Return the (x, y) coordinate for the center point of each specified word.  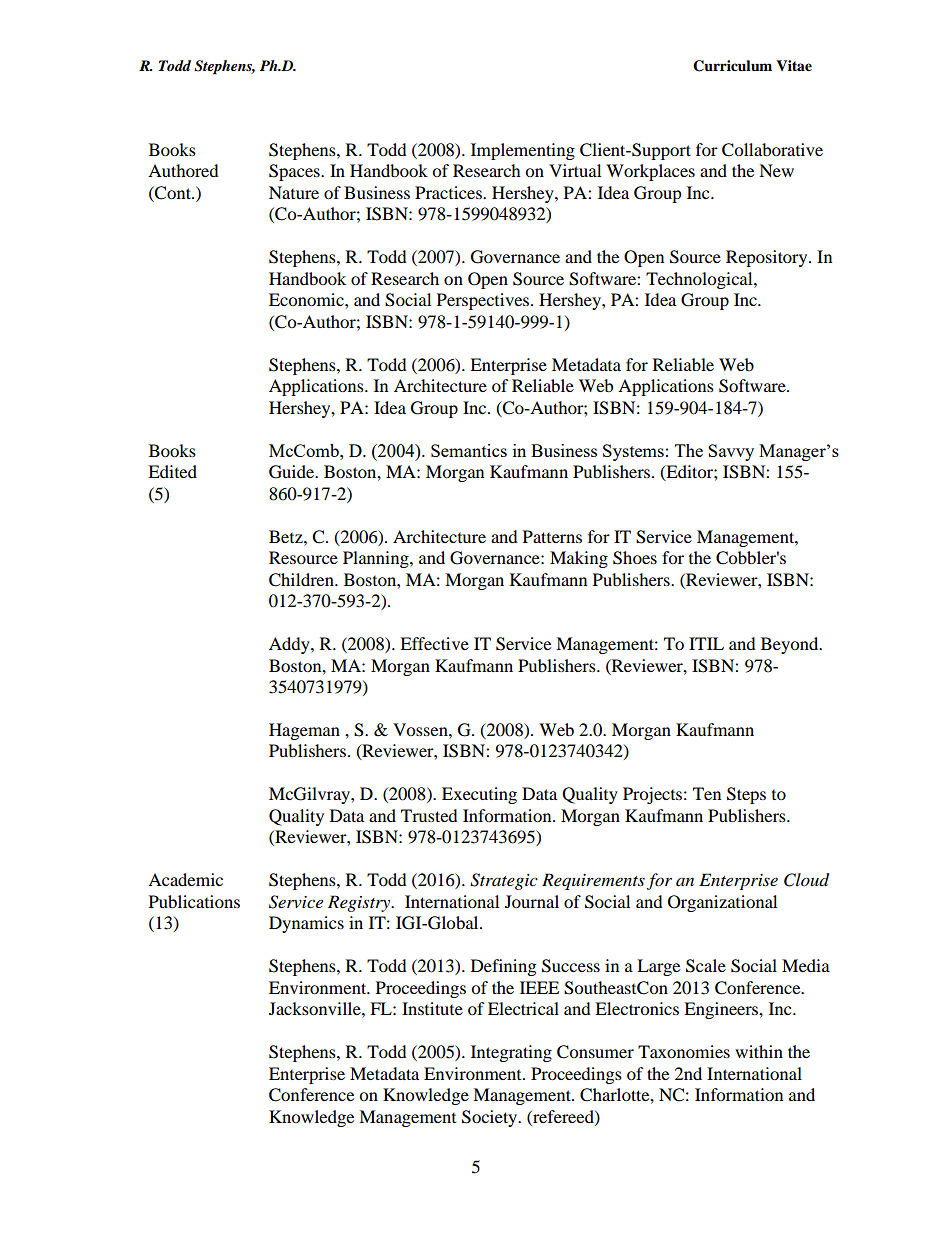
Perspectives (484, 301)
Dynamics (306, 924)
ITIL (706, 643)
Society (491, 1118)
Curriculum (732, 66)
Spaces (295, 172)
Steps (746, 795)
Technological (700, 280)
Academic (185, 879)
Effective (434, 643)
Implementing (523, 151)
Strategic (504, 881)
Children (302, 580)
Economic (307, 299)
